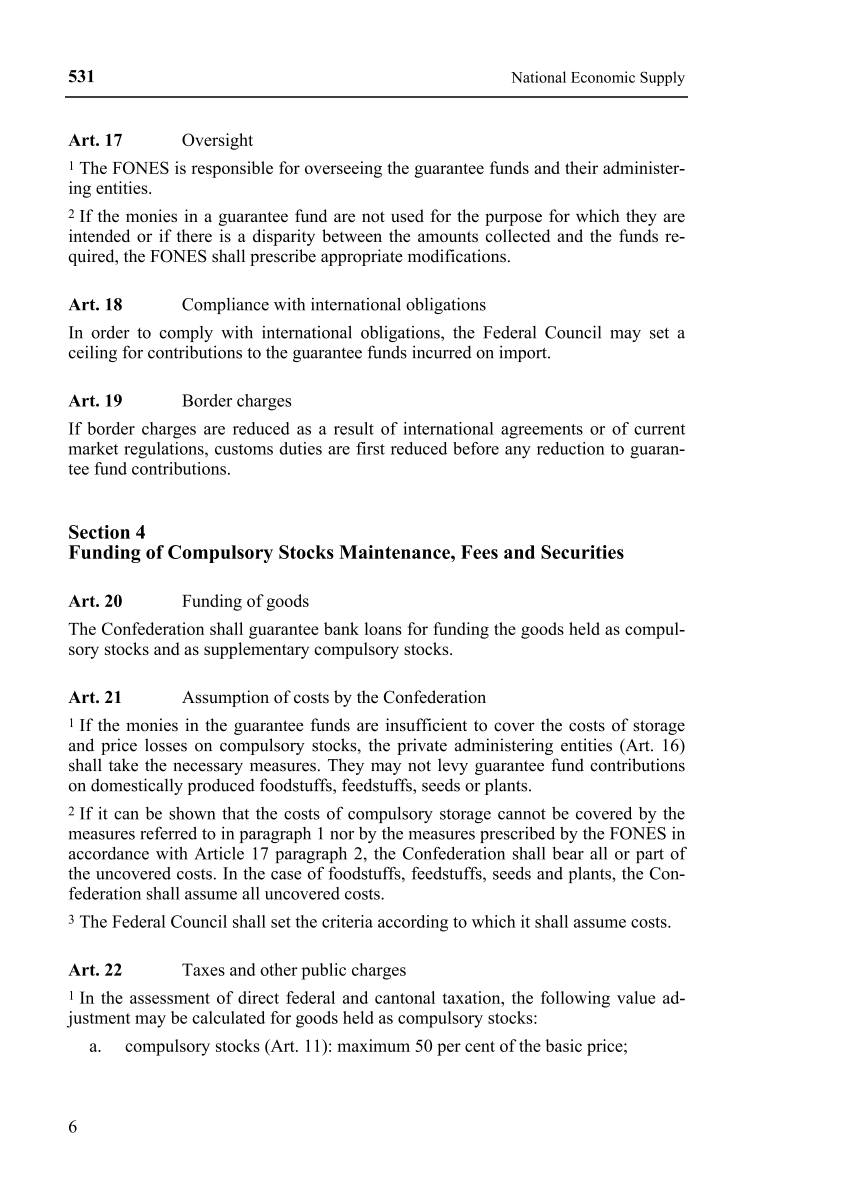 The image size is (842, 1193). What do you see at coordinates (575, 999) in the screenshot?
I see `following` at bounding box center [575, 999].
